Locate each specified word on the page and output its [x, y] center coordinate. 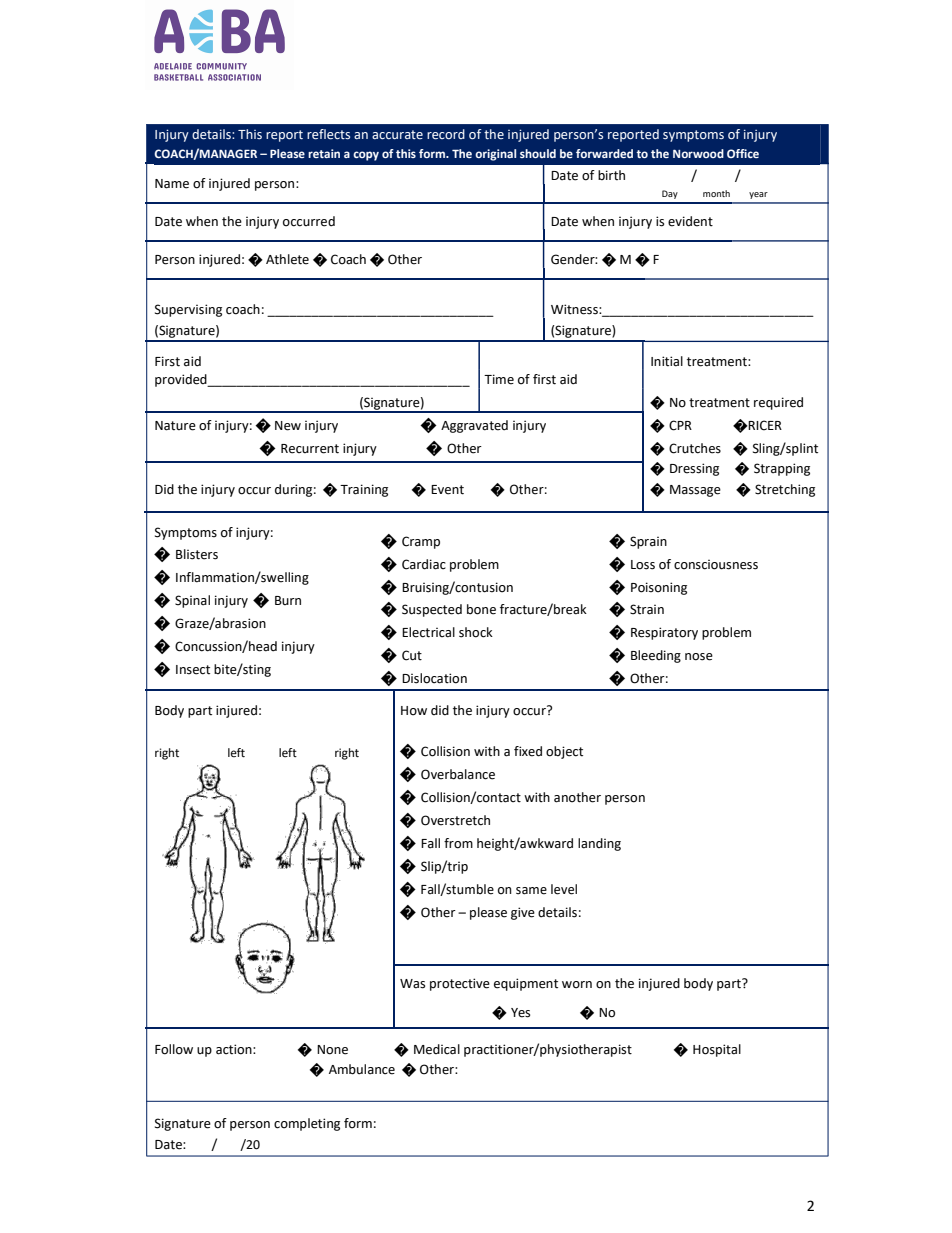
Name [172, 184]
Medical [437, 1049]
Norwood [698, 153]
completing [307, 1124]
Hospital [717, 1050]
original [495, 155]
